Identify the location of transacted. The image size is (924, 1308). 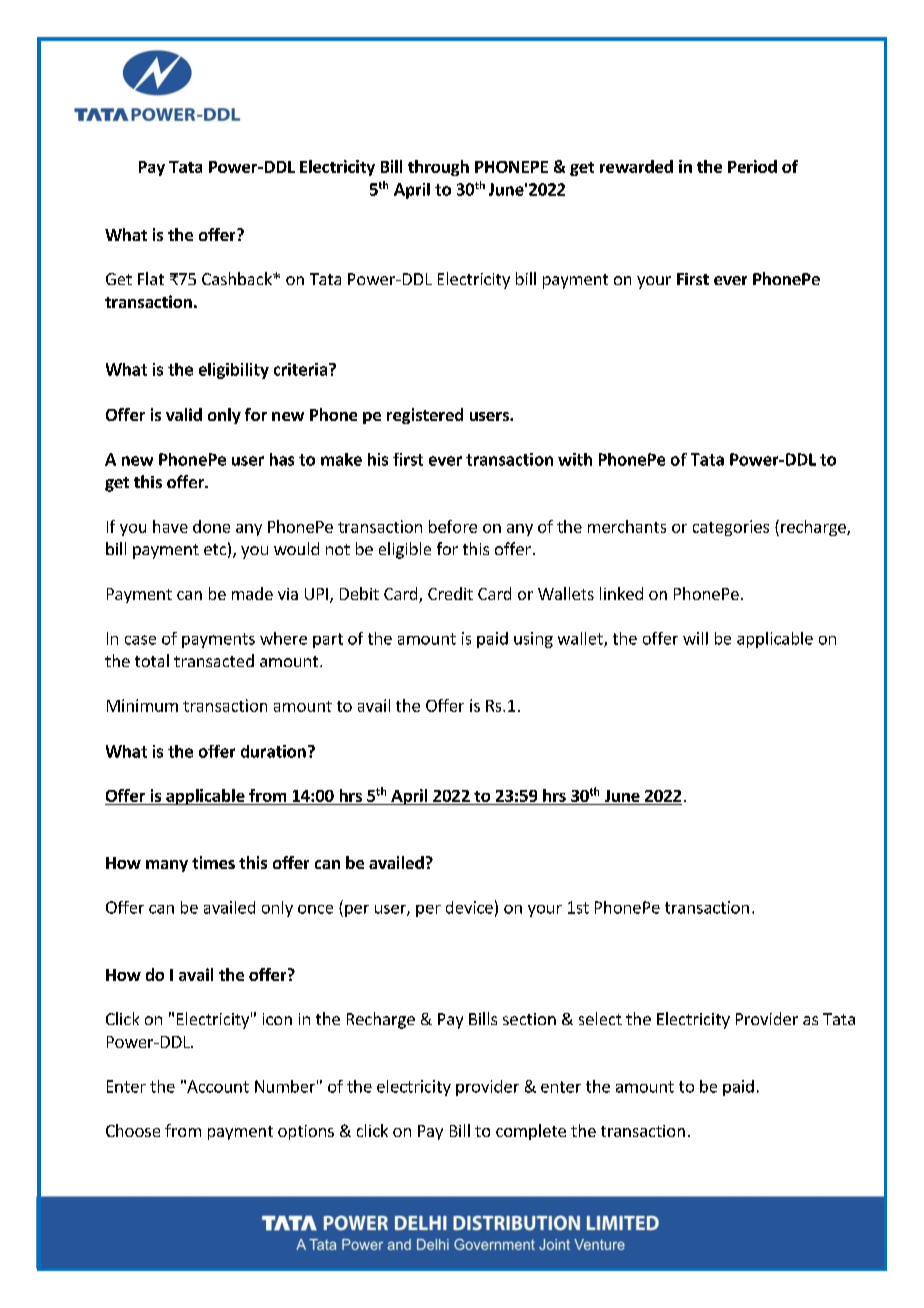
(214, 660).
